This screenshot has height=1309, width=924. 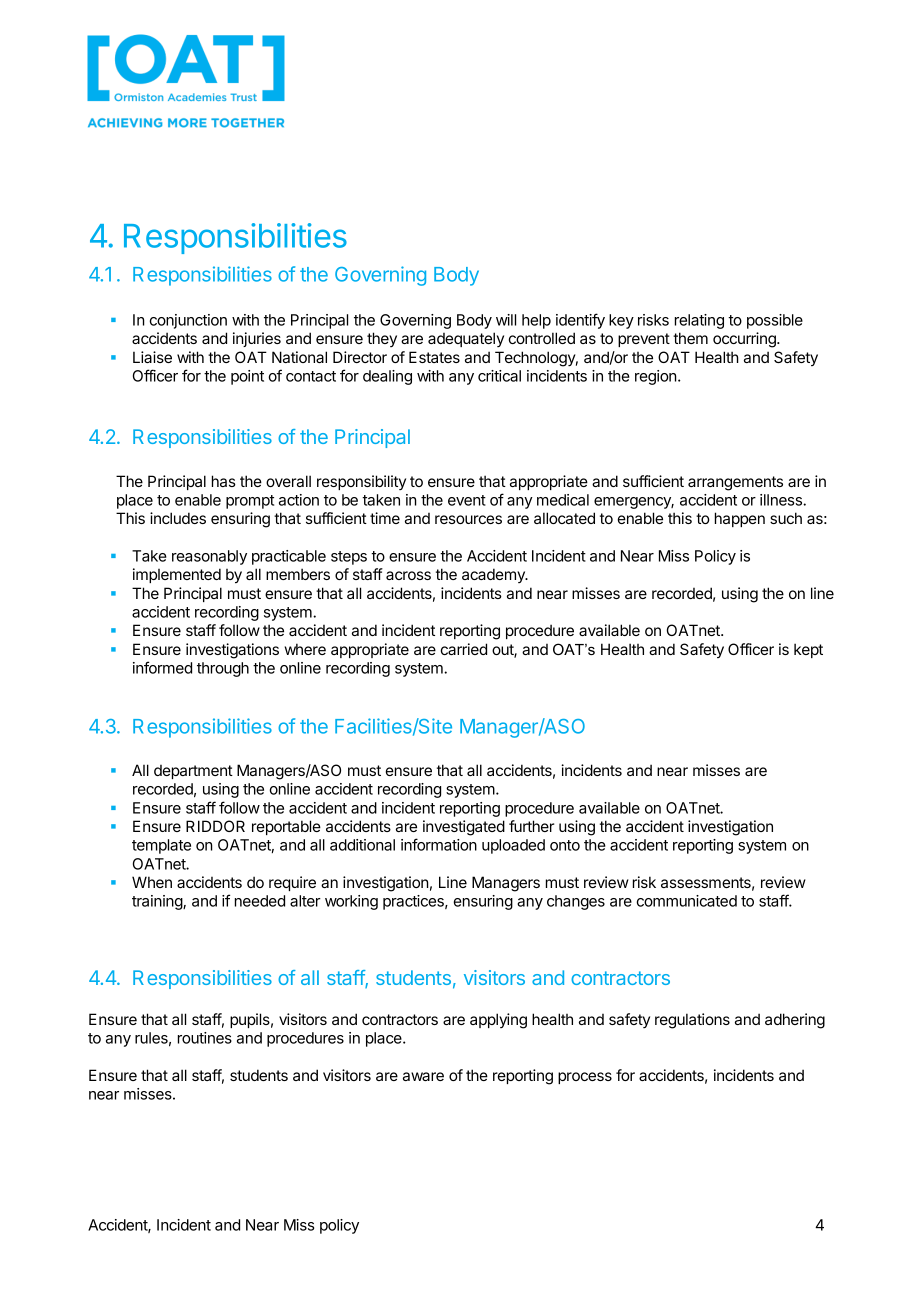 I want to click on routines, so click(x=205, y=1038).
